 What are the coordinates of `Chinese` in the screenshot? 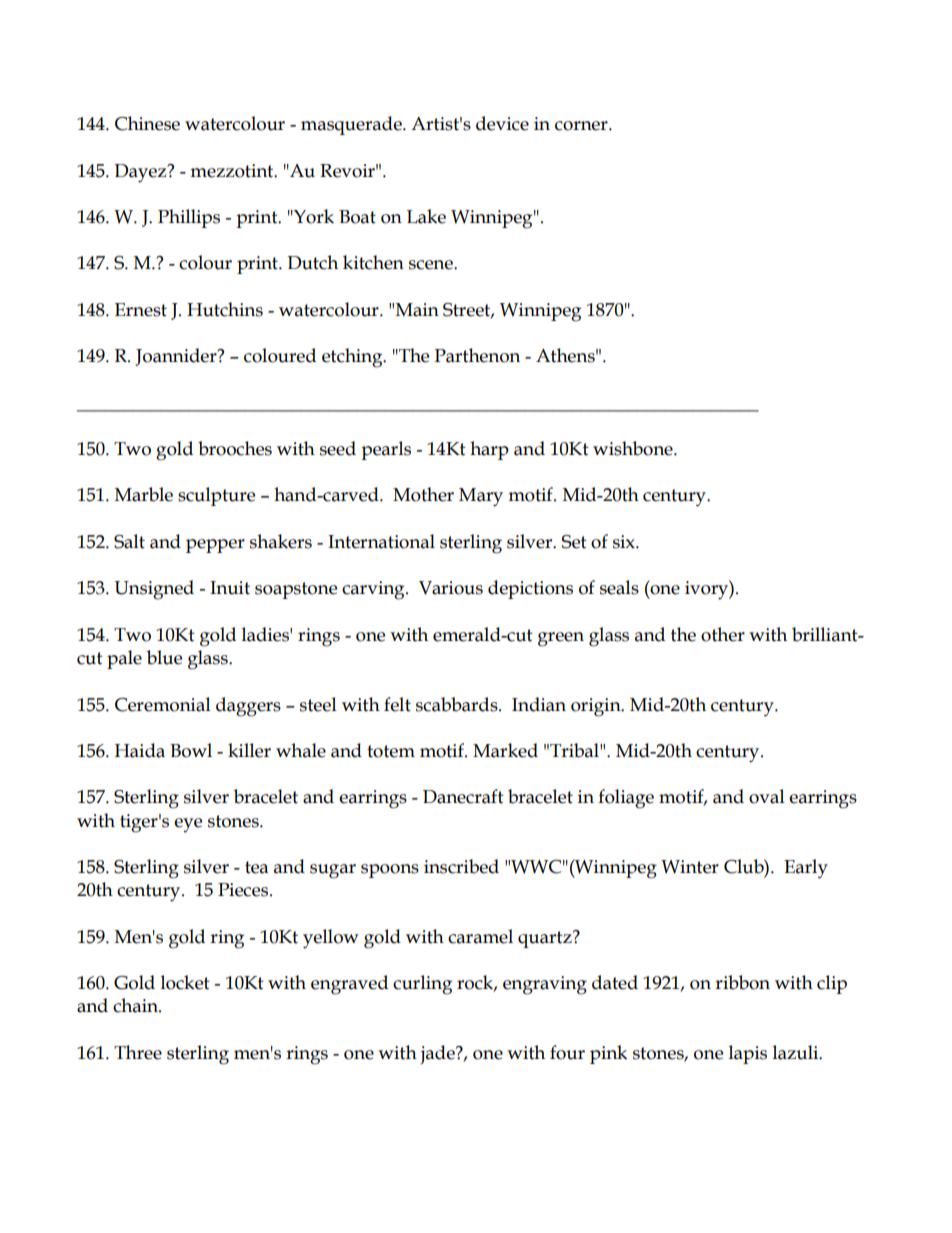 It's located at (147, 123).
